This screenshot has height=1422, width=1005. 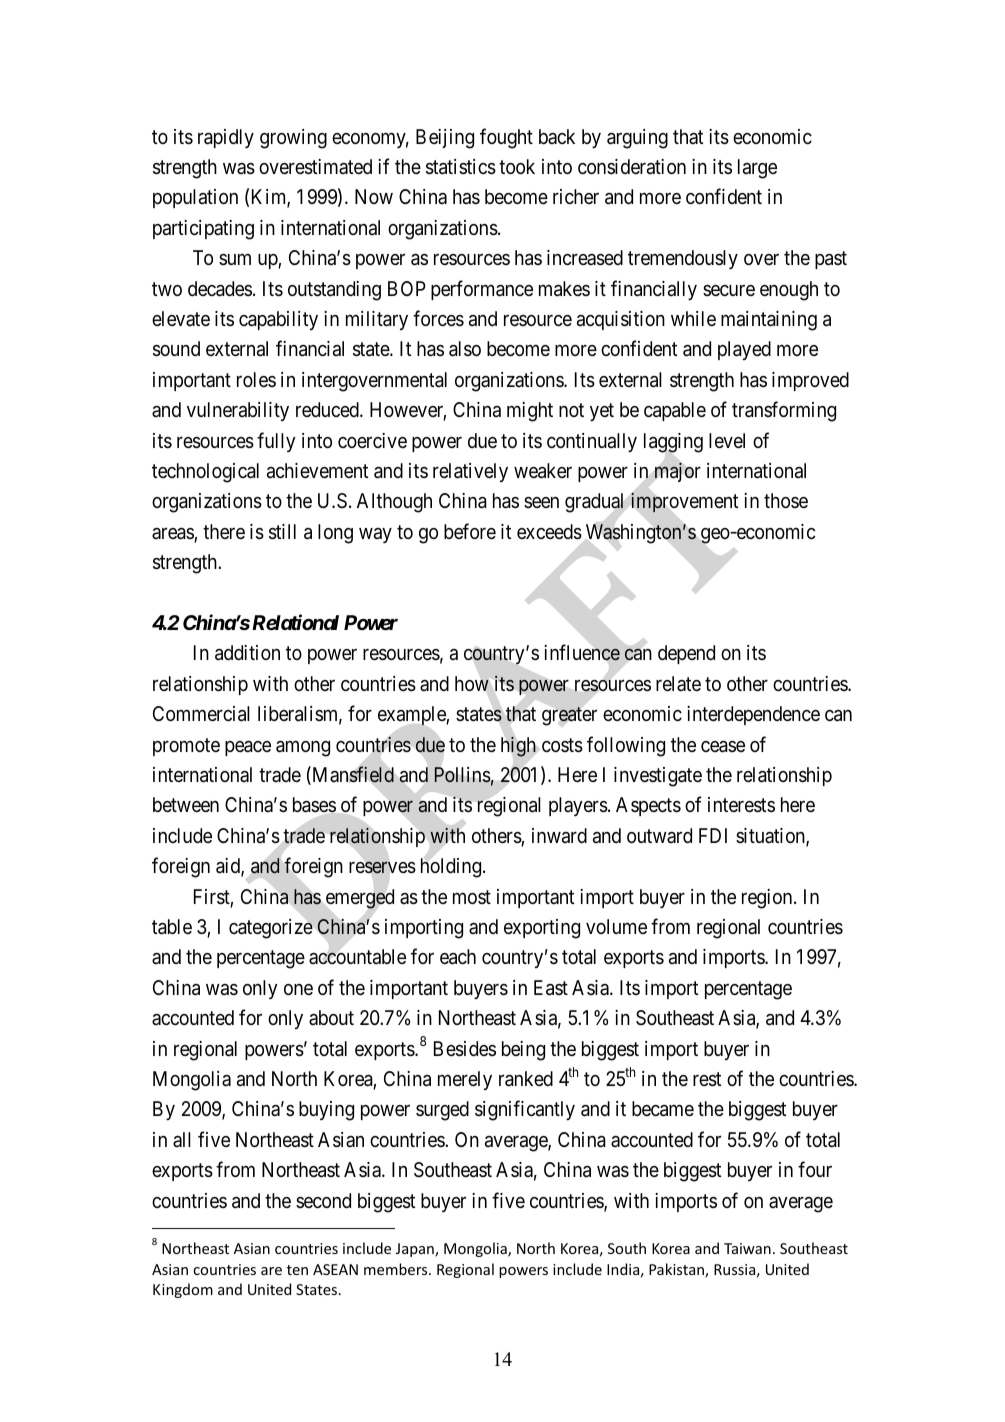 What do you see at coordinates (297, 1270) in the screenshot?
I see `ten` at bounding box center [297, 1270].
